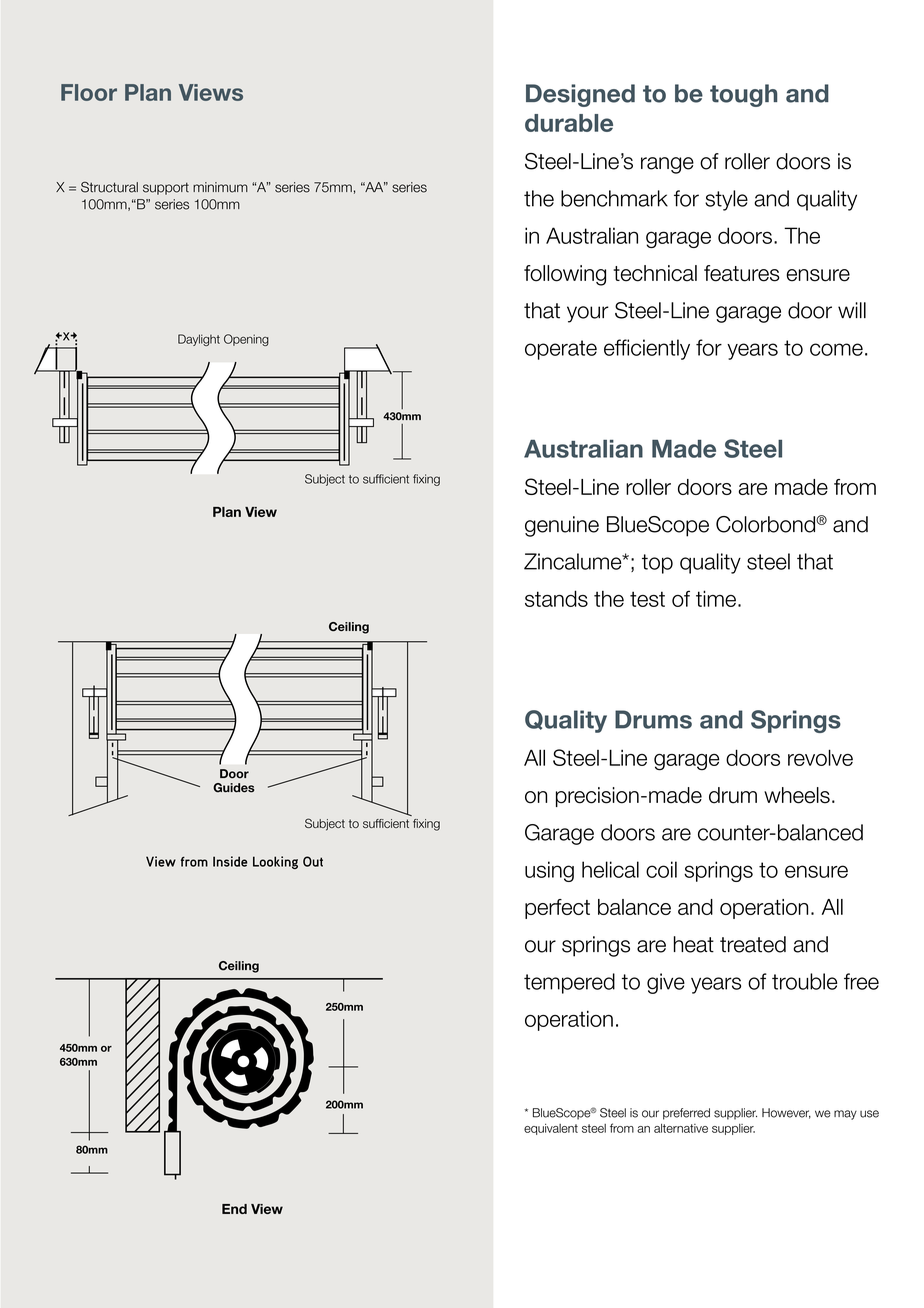 The height and width of the screenshot is (1308, 924). I want to click on support, so click(166, 188).
